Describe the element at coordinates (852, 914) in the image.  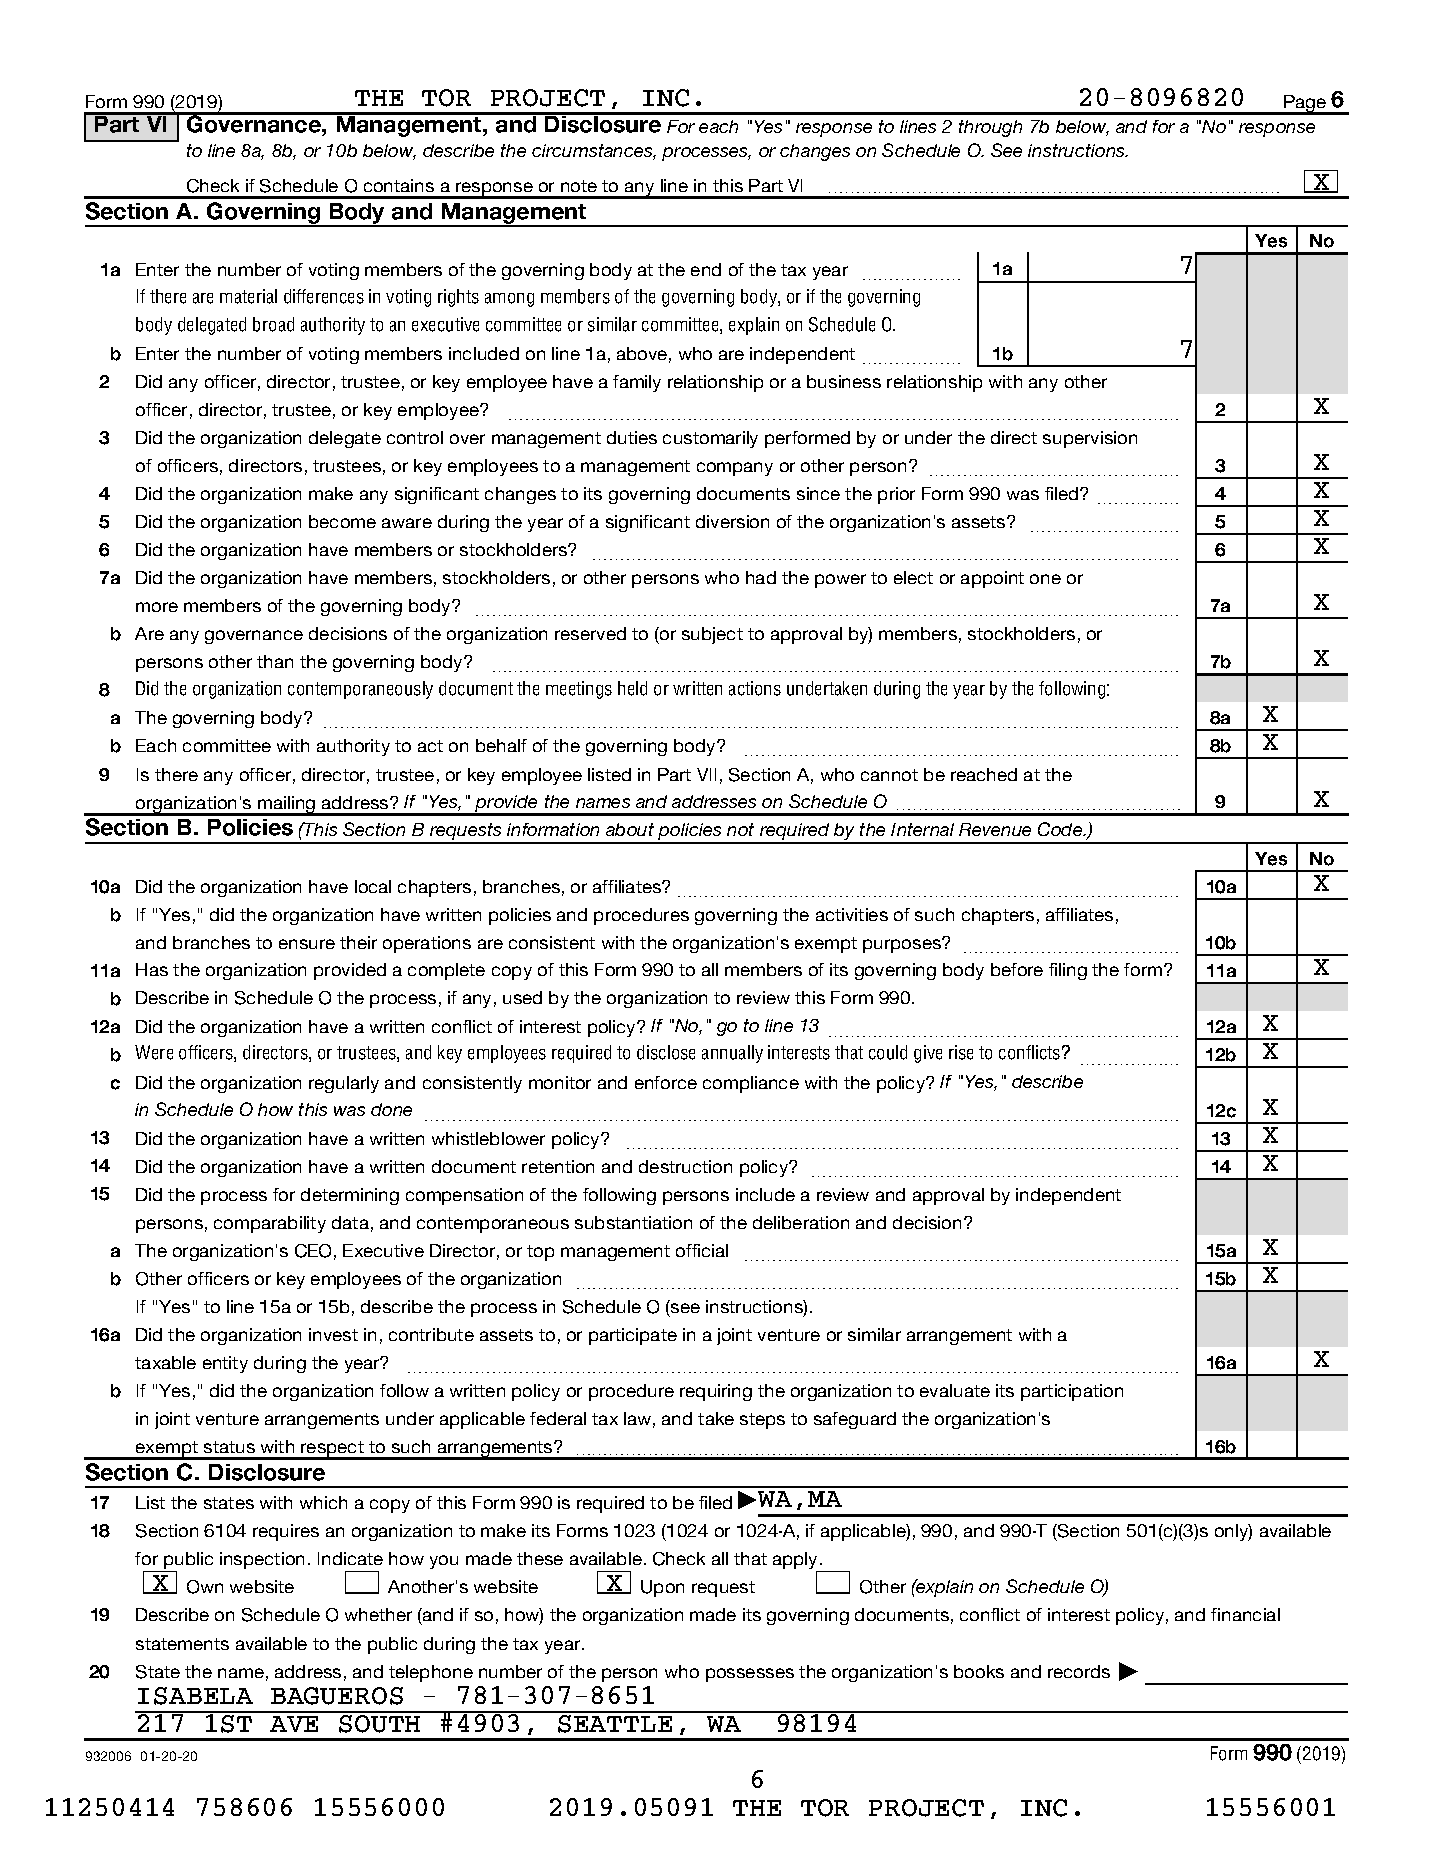
I see `activities` at that location.
